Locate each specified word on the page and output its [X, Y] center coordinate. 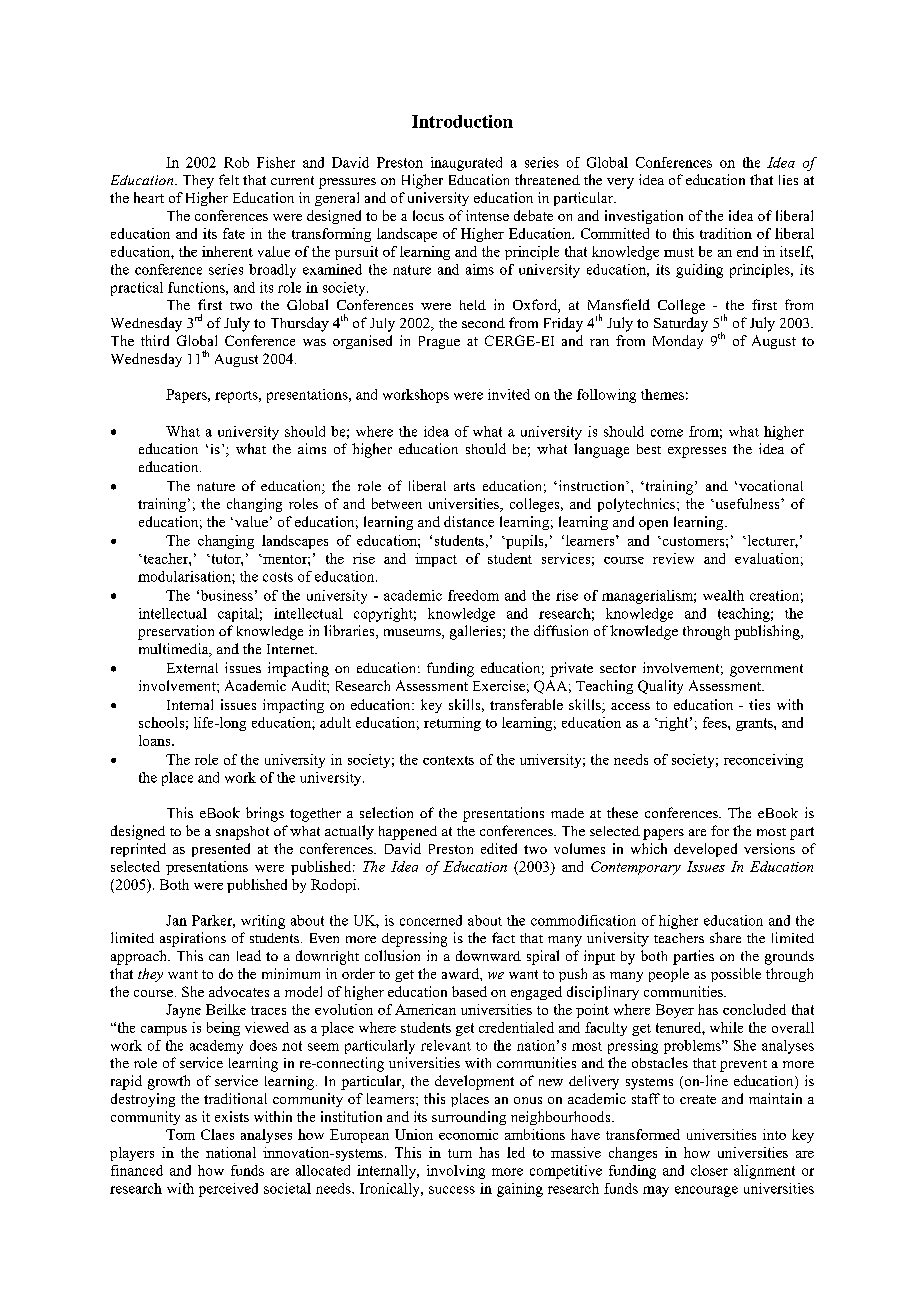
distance [469, 521]
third [155, 340]
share [725, 937]
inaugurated [466, 164]
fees [716, 722]
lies [788, 180]
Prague [439, 342]
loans [156, 740]
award [461, 973]
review [673, 558]
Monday [678, 342]
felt [229, 179]
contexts [448, 760]
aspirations [193, 939]
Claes [217, 1134]
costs [278, 577]
